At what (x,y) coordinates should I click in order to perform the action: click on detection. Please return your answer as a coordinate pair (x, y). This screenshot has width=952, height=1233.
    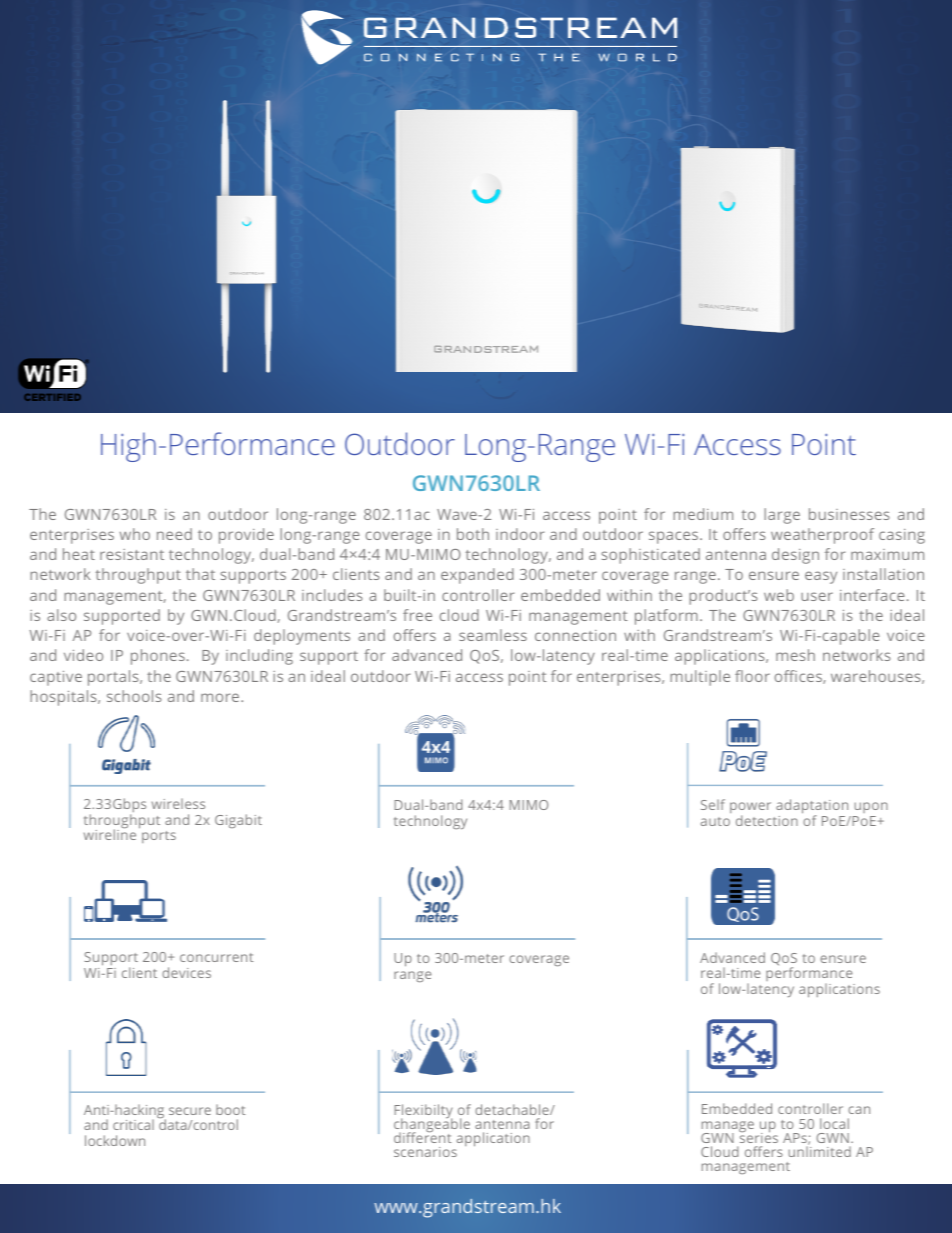
    Looking at the image, I should click on (767, 820).
